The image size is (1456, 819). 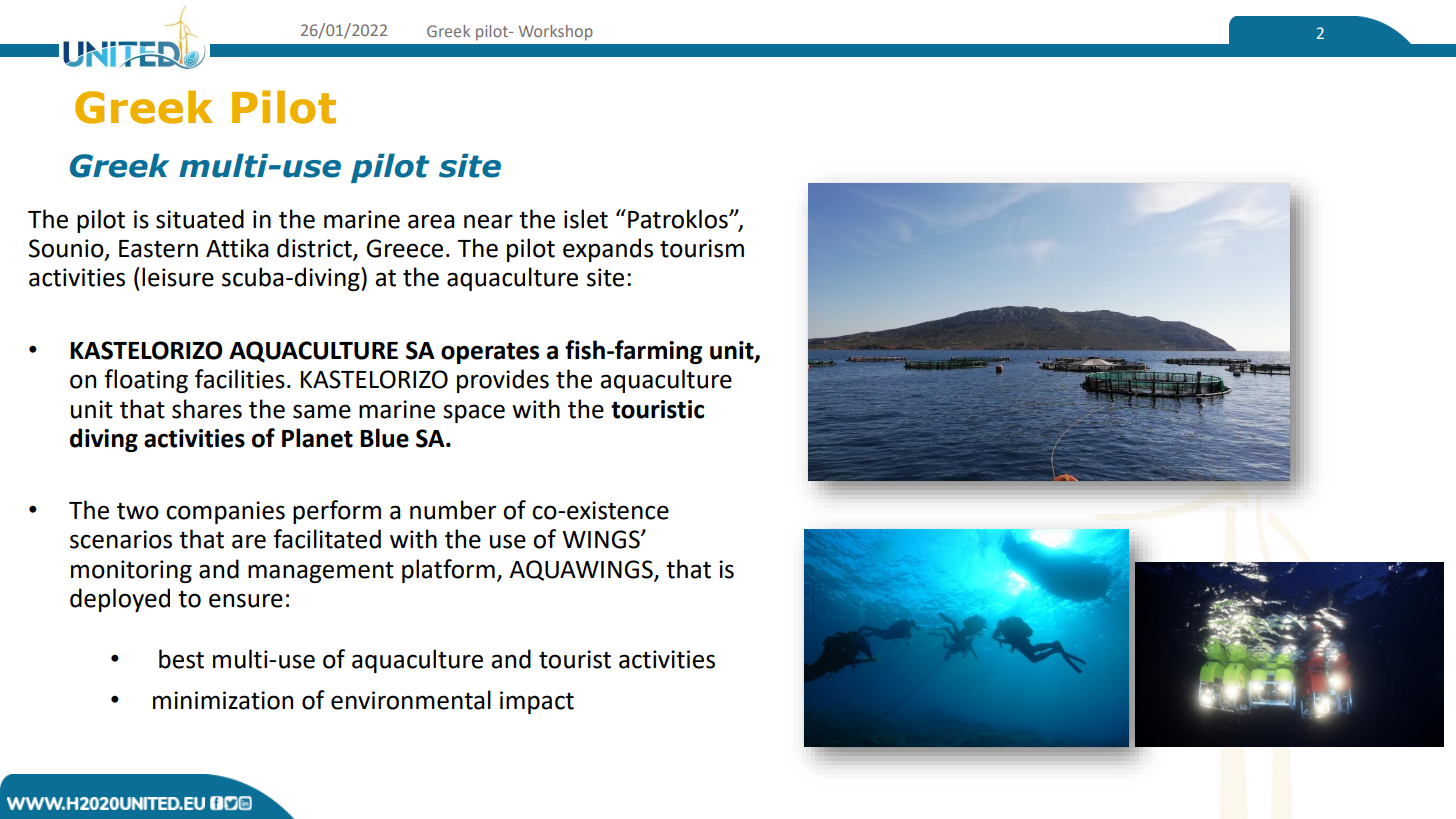 I want to click on facilities, so click(x=240, y=379).
